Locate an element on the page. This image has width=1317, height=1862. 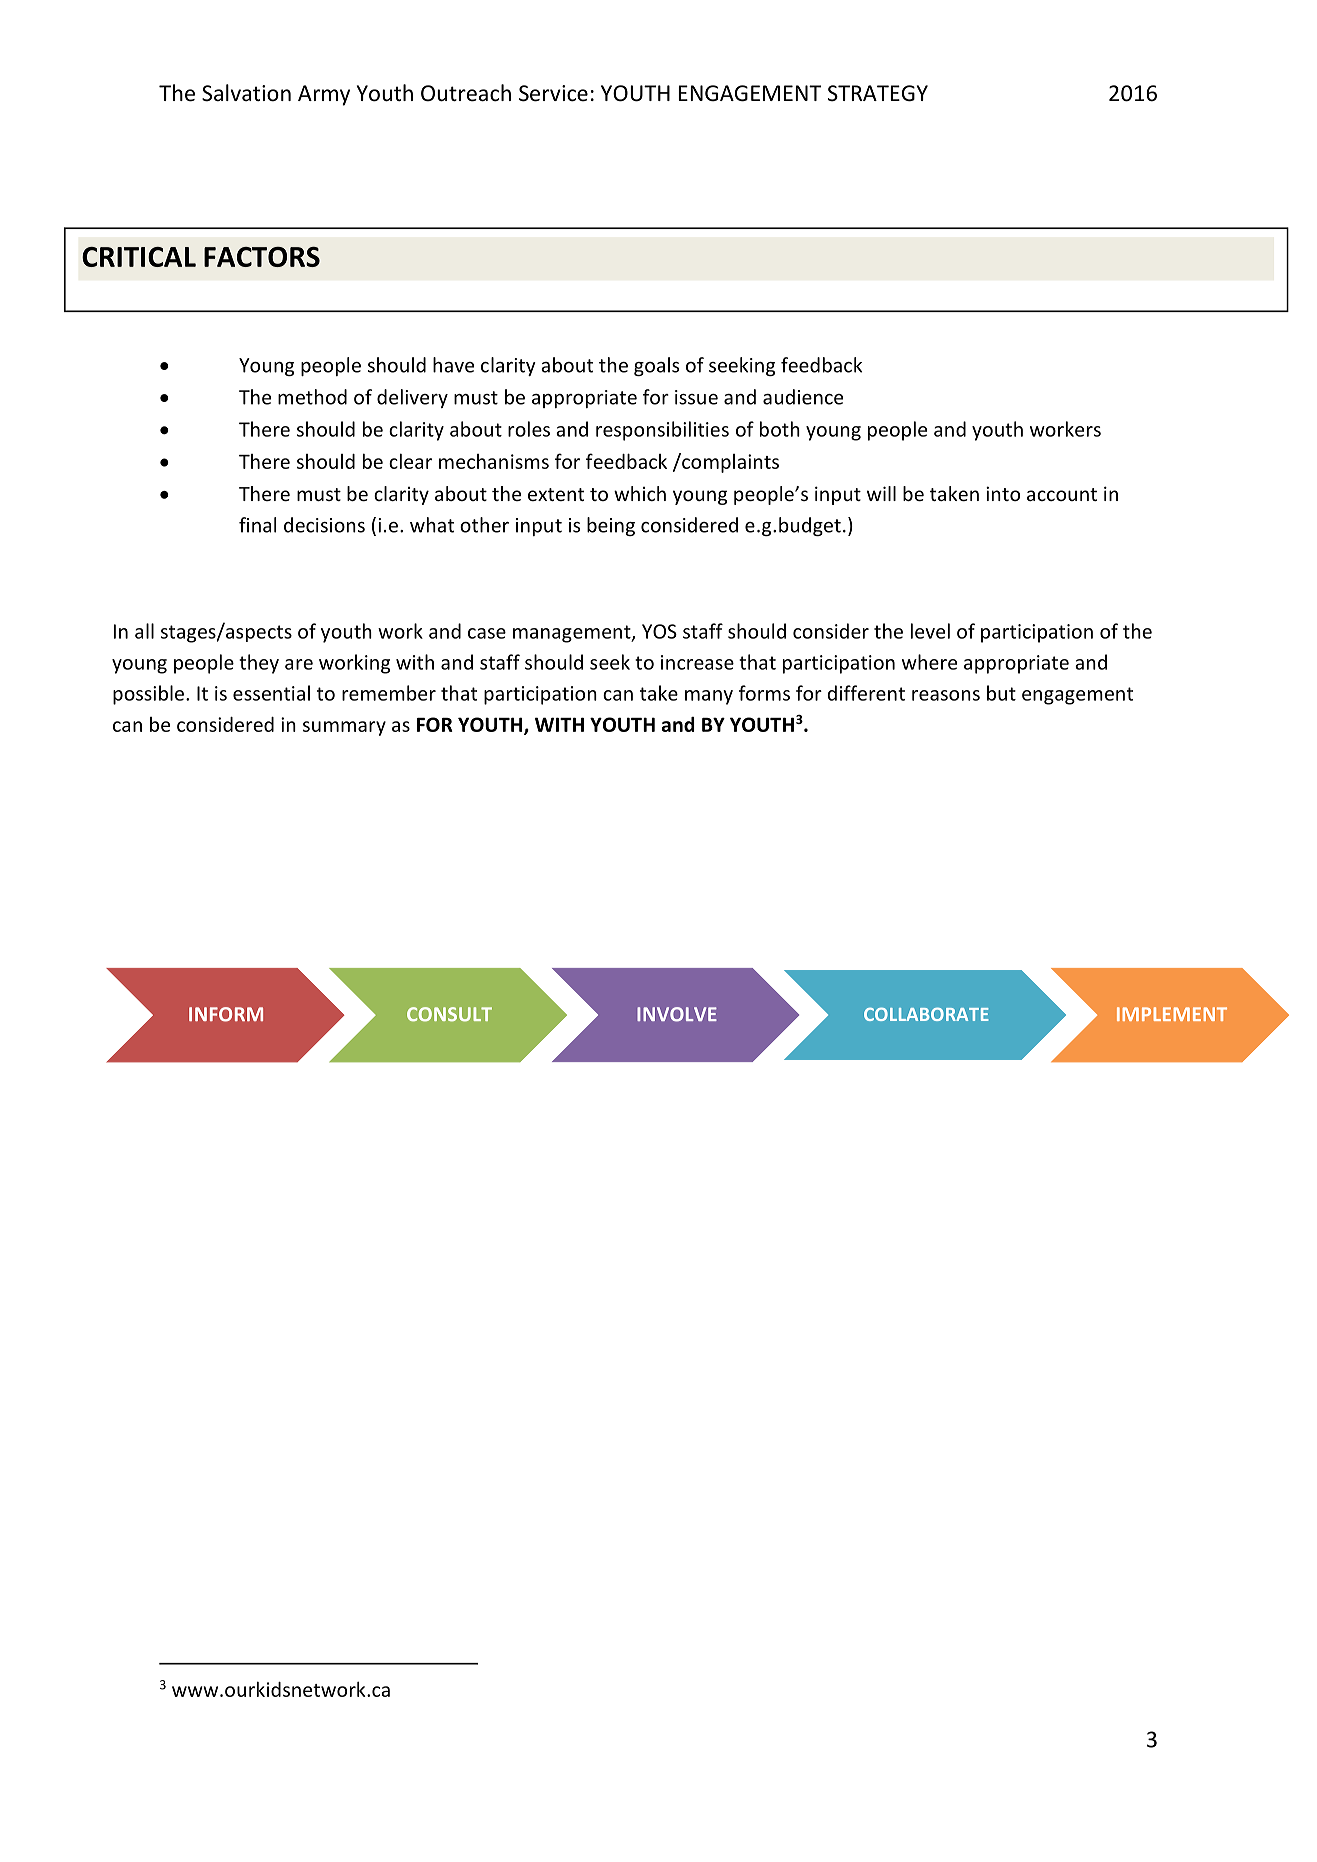
Service is located at coordinates (553, 93).
